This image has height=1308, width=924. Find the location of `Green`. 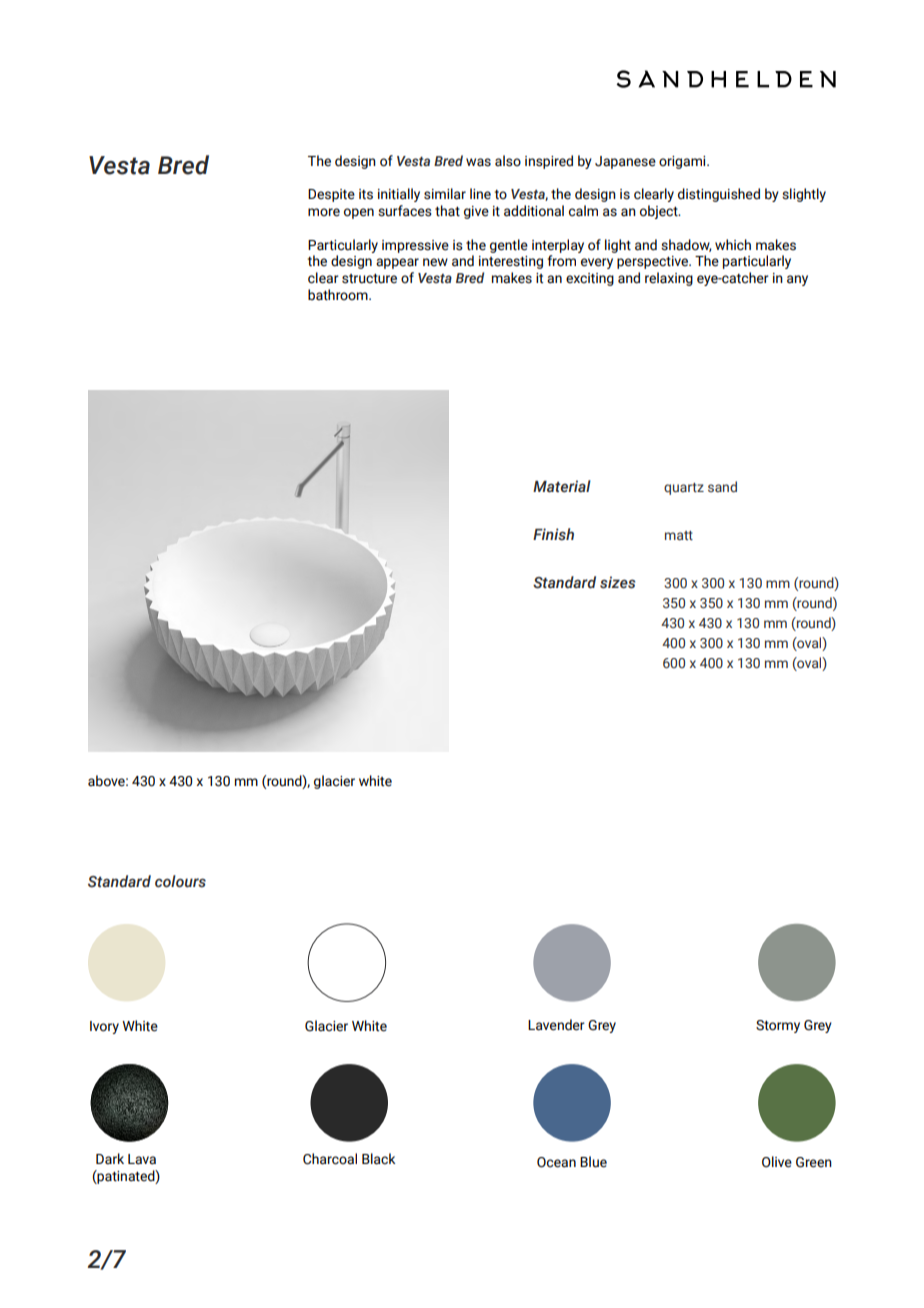

Green is located at coordinates (814, 1162).
